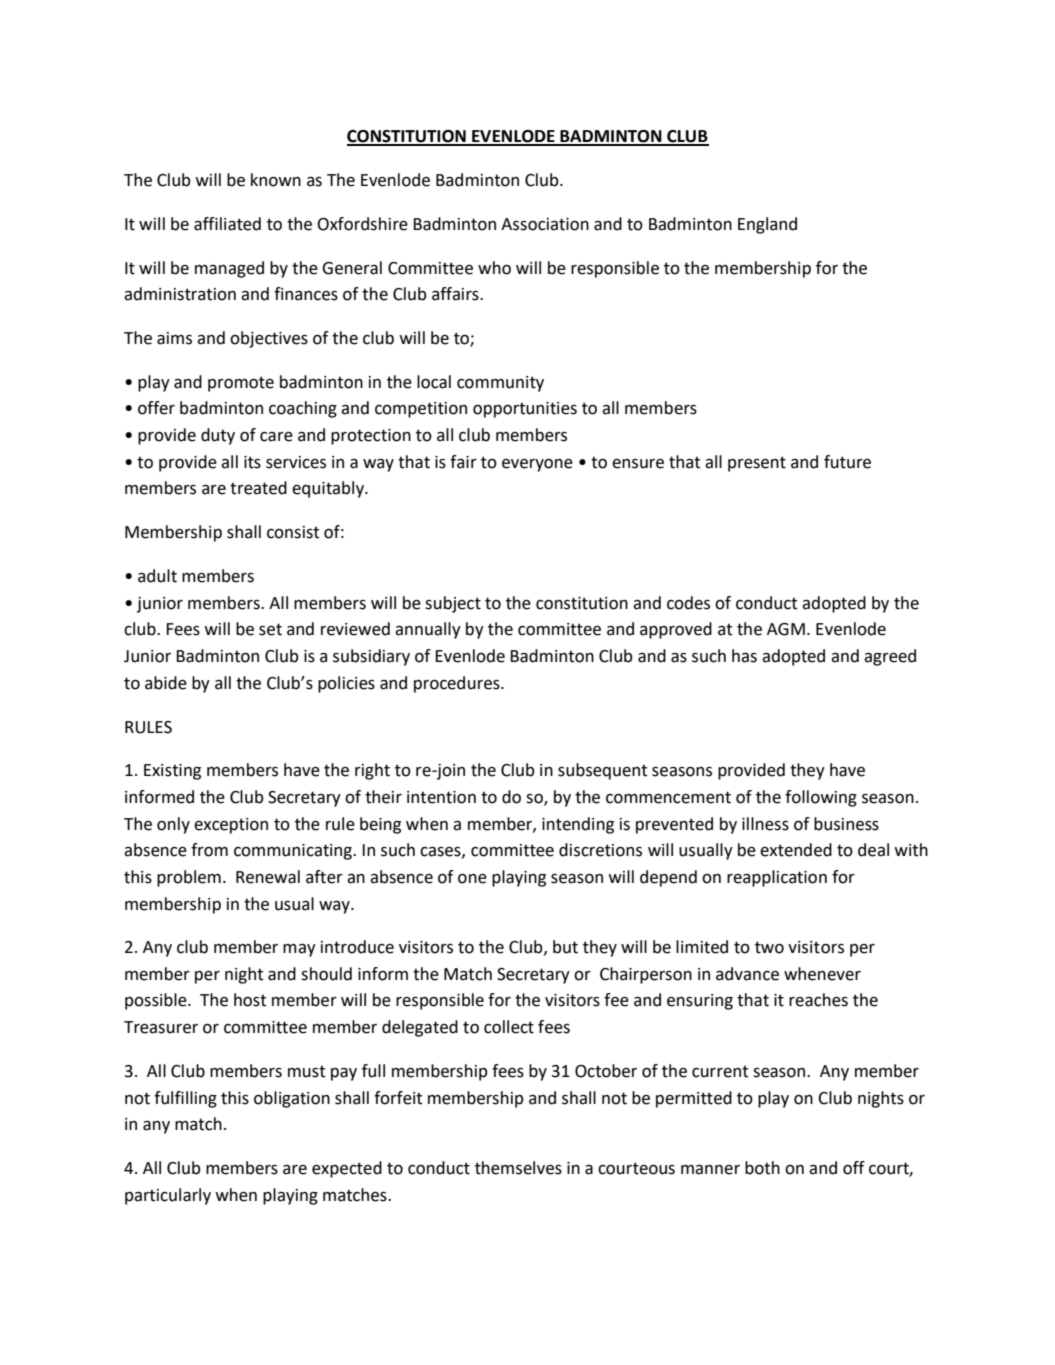  I want to click on affiliated, so click(227, 224).
